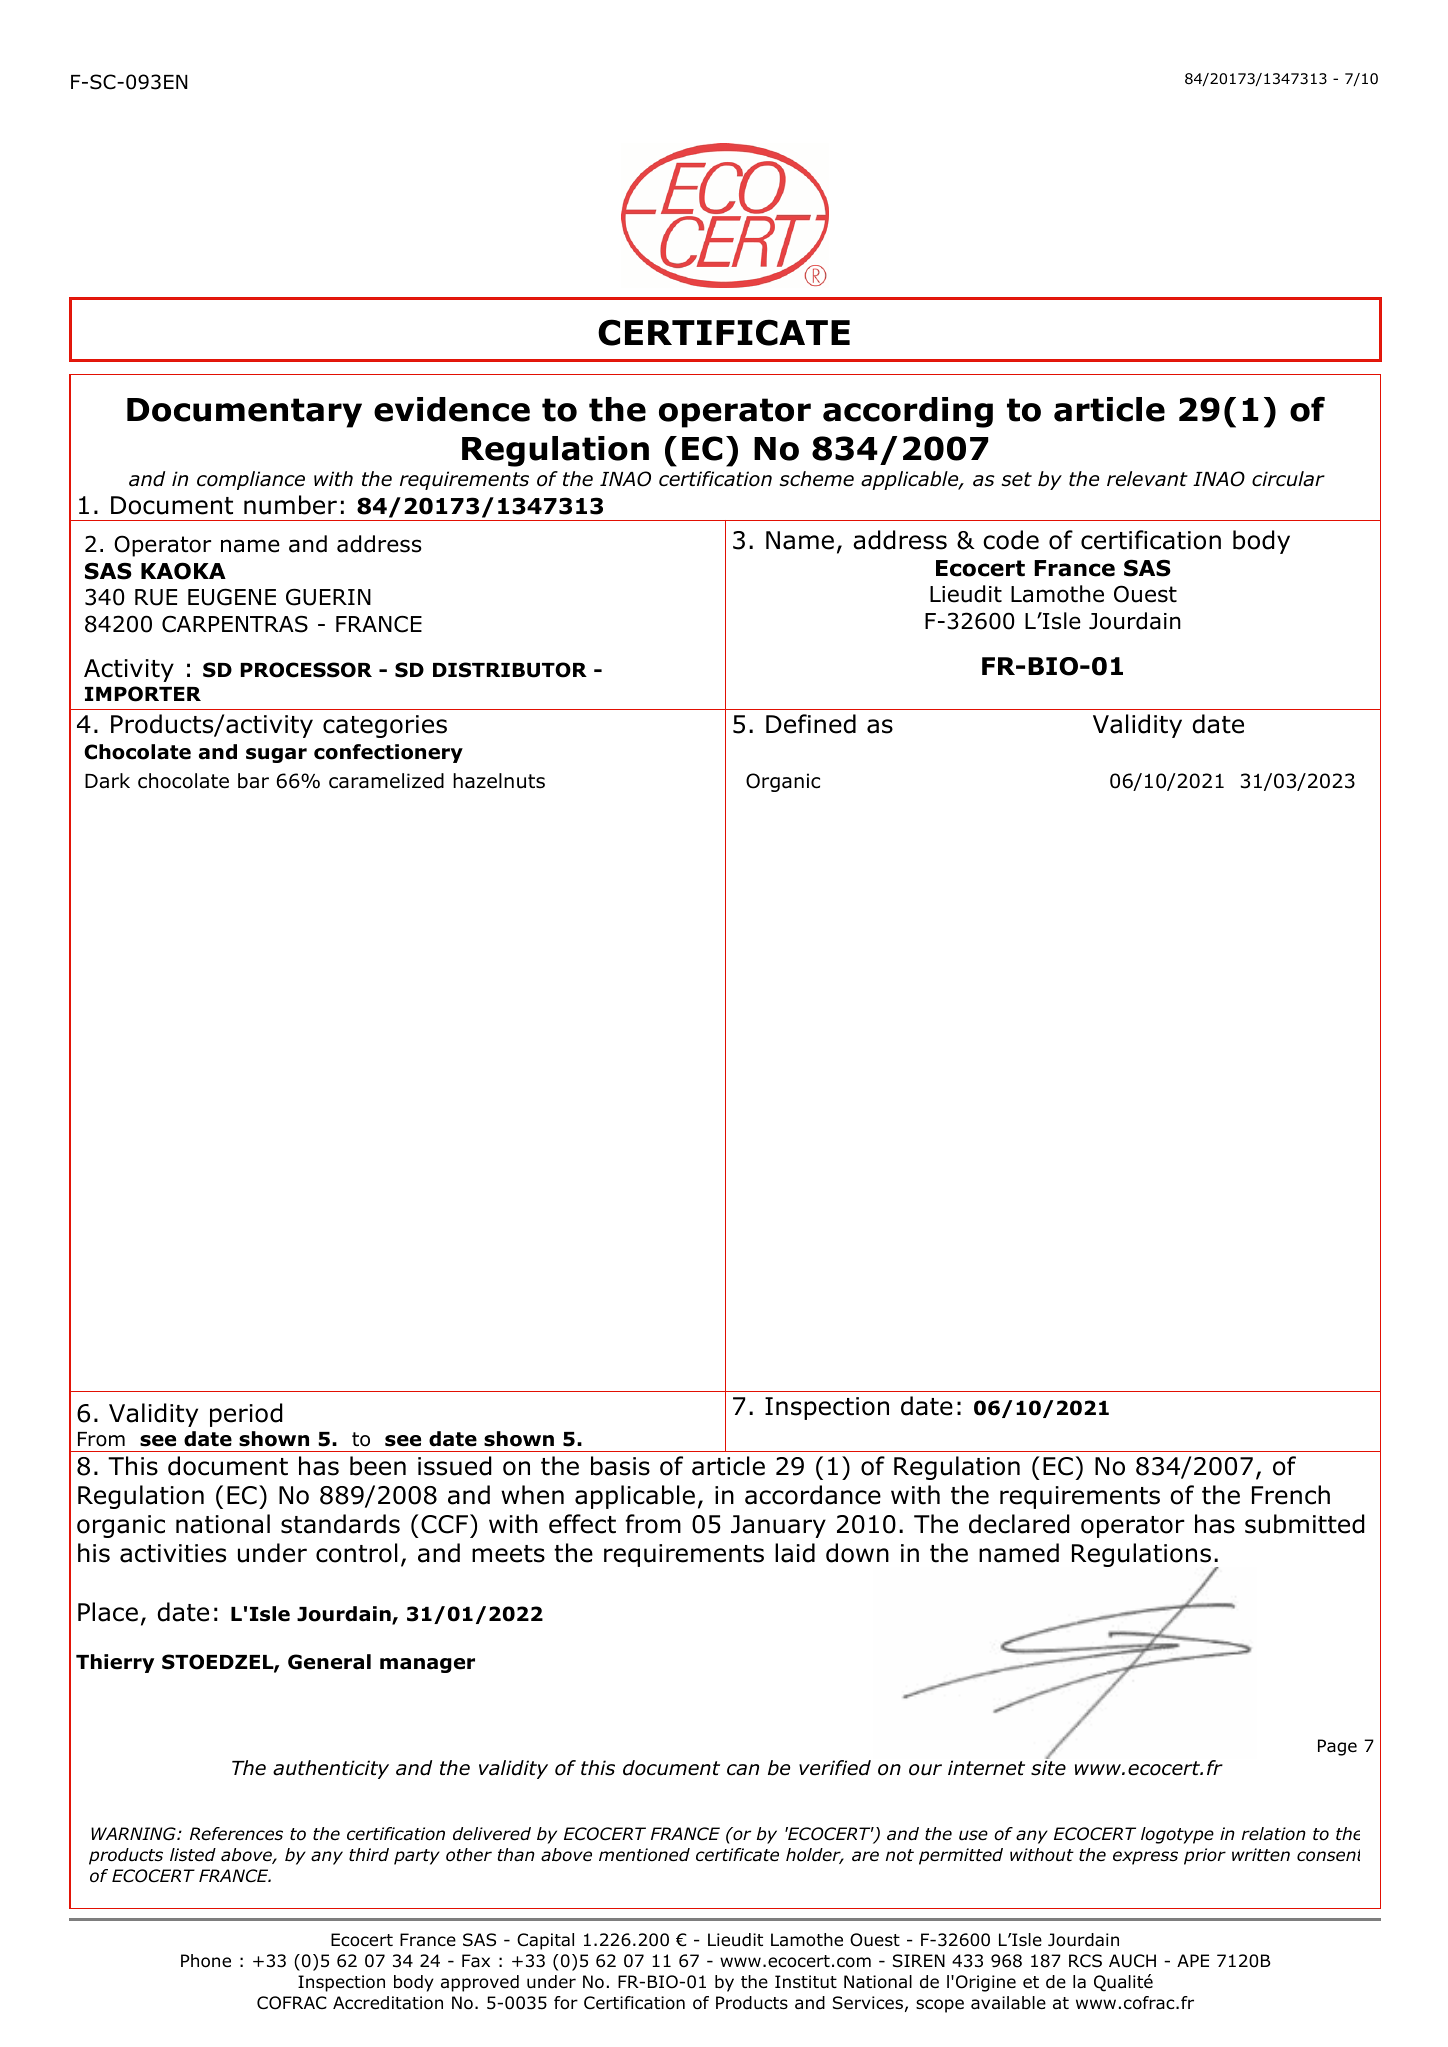 The height and width of the screenshot is (2047, 1448). I want to click on basis, so click(620, 1466).
